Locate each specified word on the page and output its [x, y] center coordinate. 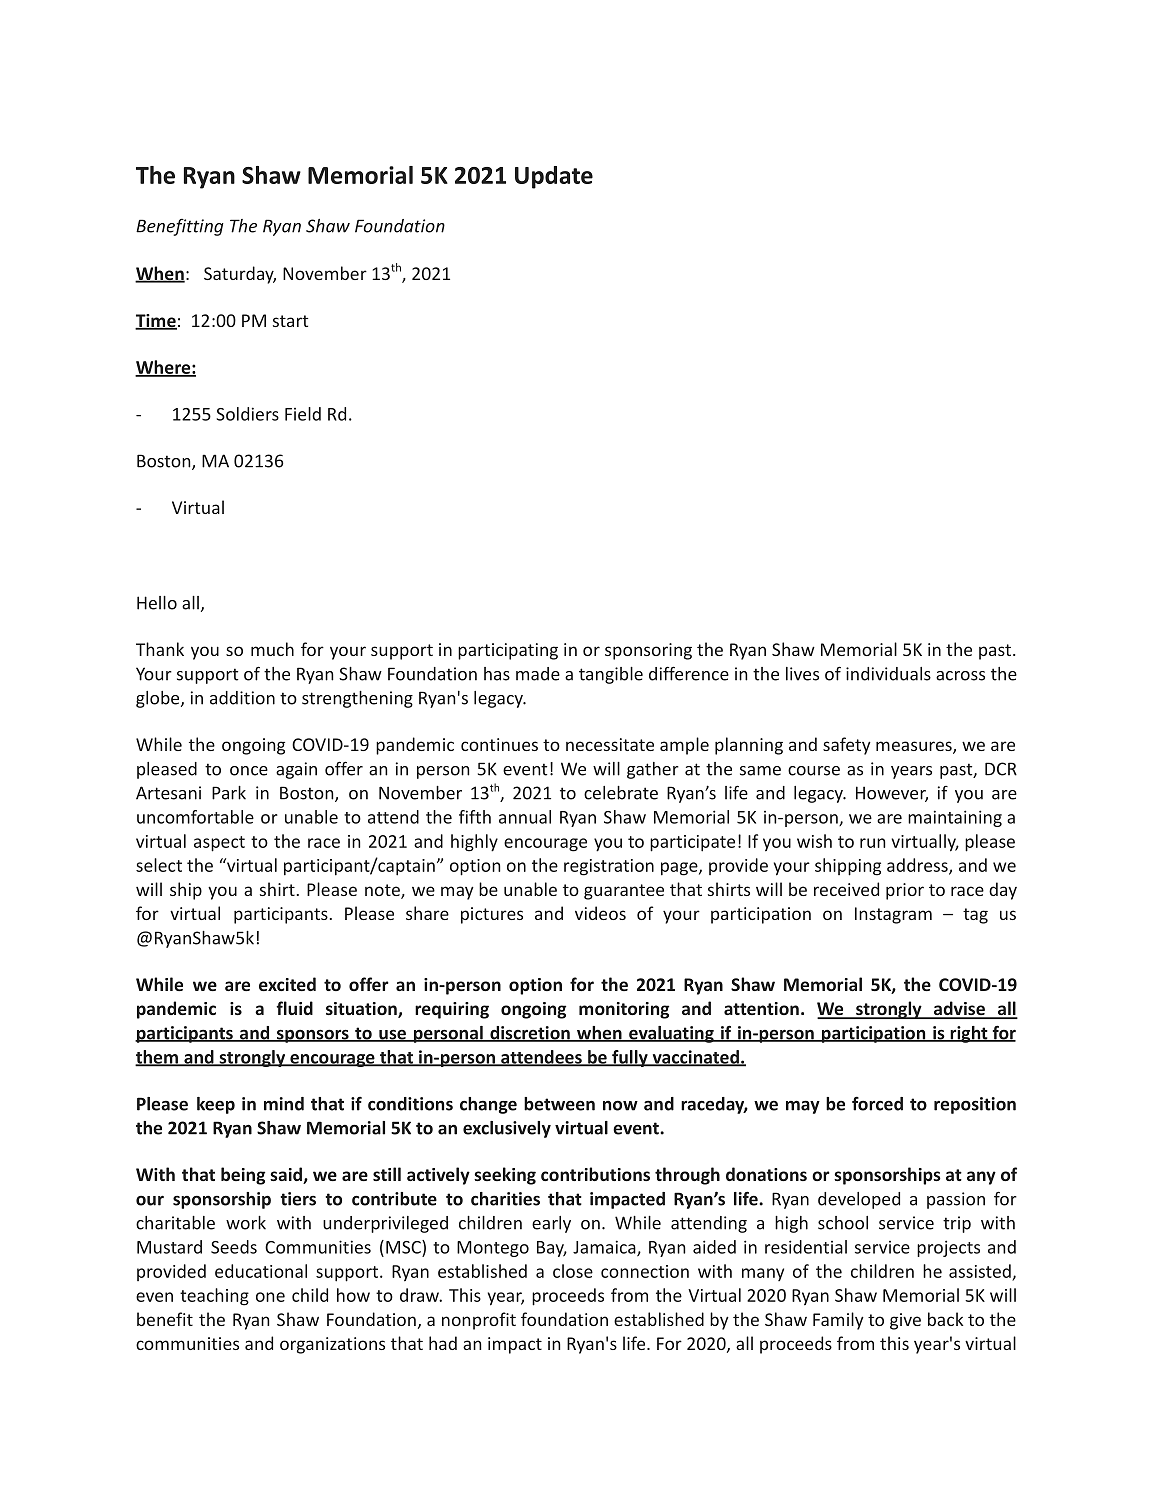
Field [303, 414]
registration [609, 867]
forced [877, 1103]
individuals [888, 674]
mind [284, 1104]
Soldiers [248, 414]
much [272, 649]
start [290, 321]
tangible [611, 675]
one [270, 1297]
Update [554, 177]
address [918, 866]
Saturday [240, 275]
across [960, 676]
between [559, 1104]
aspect [219, 844]
